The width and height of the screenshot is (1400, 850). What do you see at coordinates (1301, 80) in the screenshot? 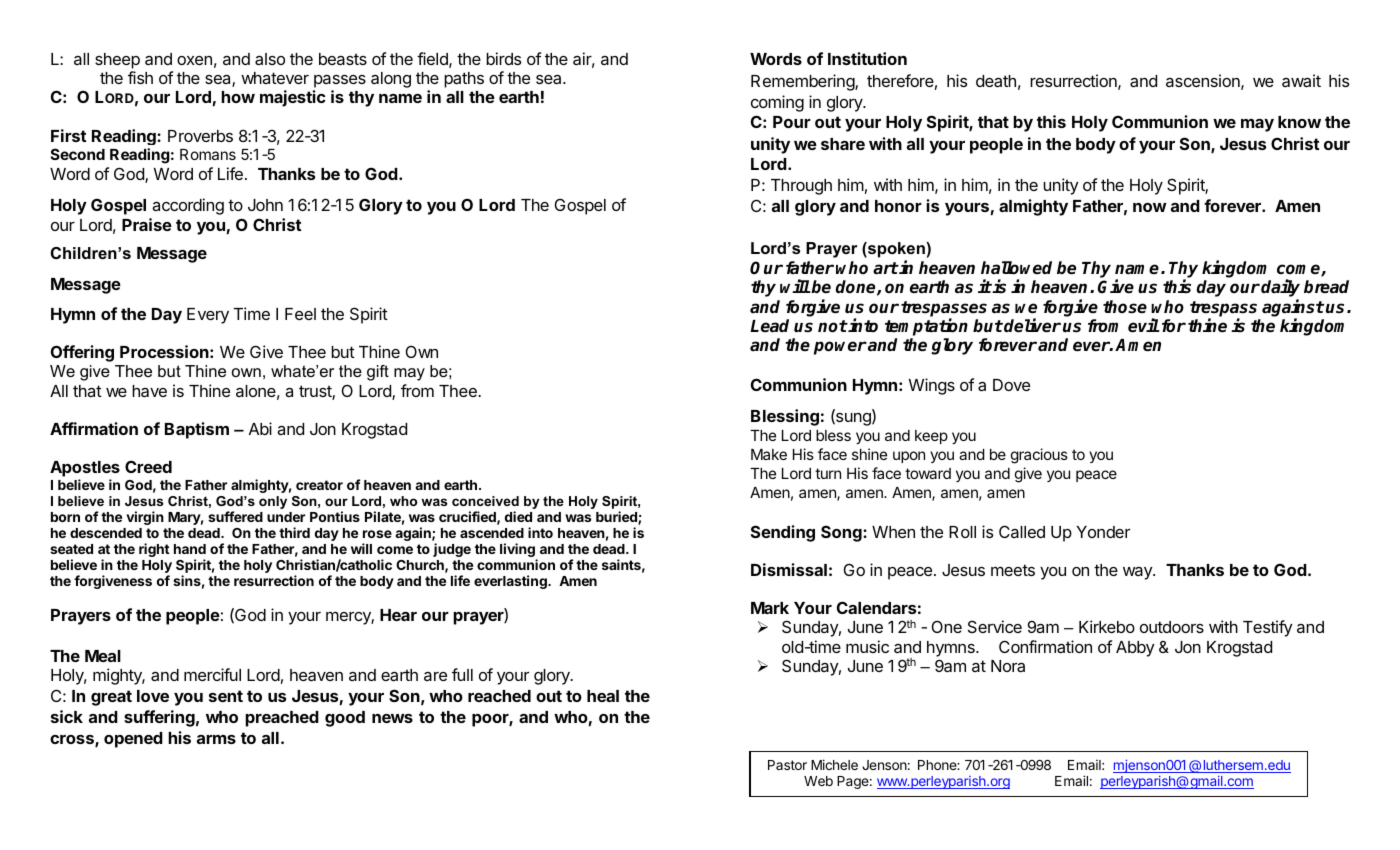
I see `await` at bounding box center [1301, 80].
